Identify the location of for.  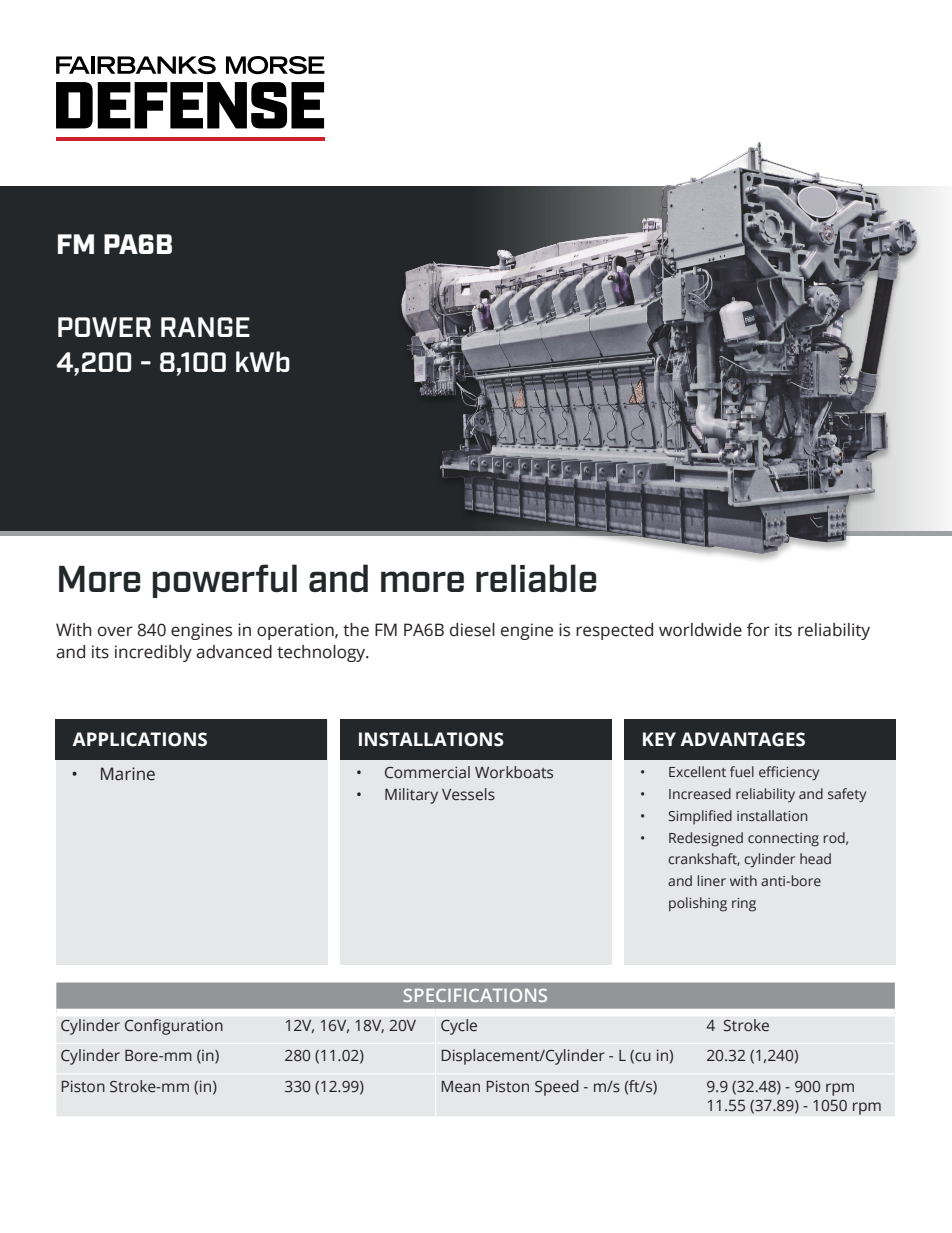
(758, 630).
